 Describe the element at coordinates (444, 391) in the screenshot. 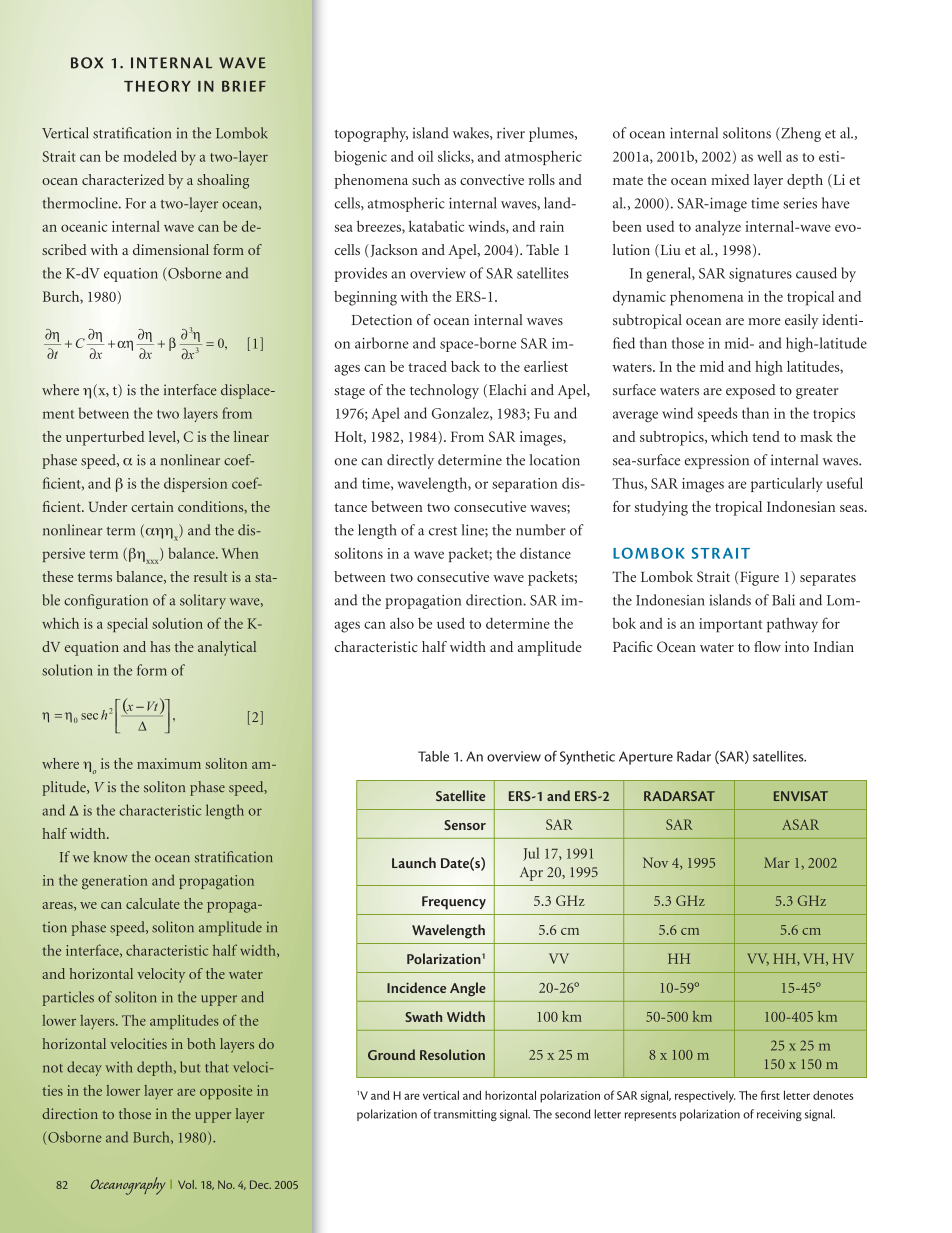

I see `technology` at that location.
